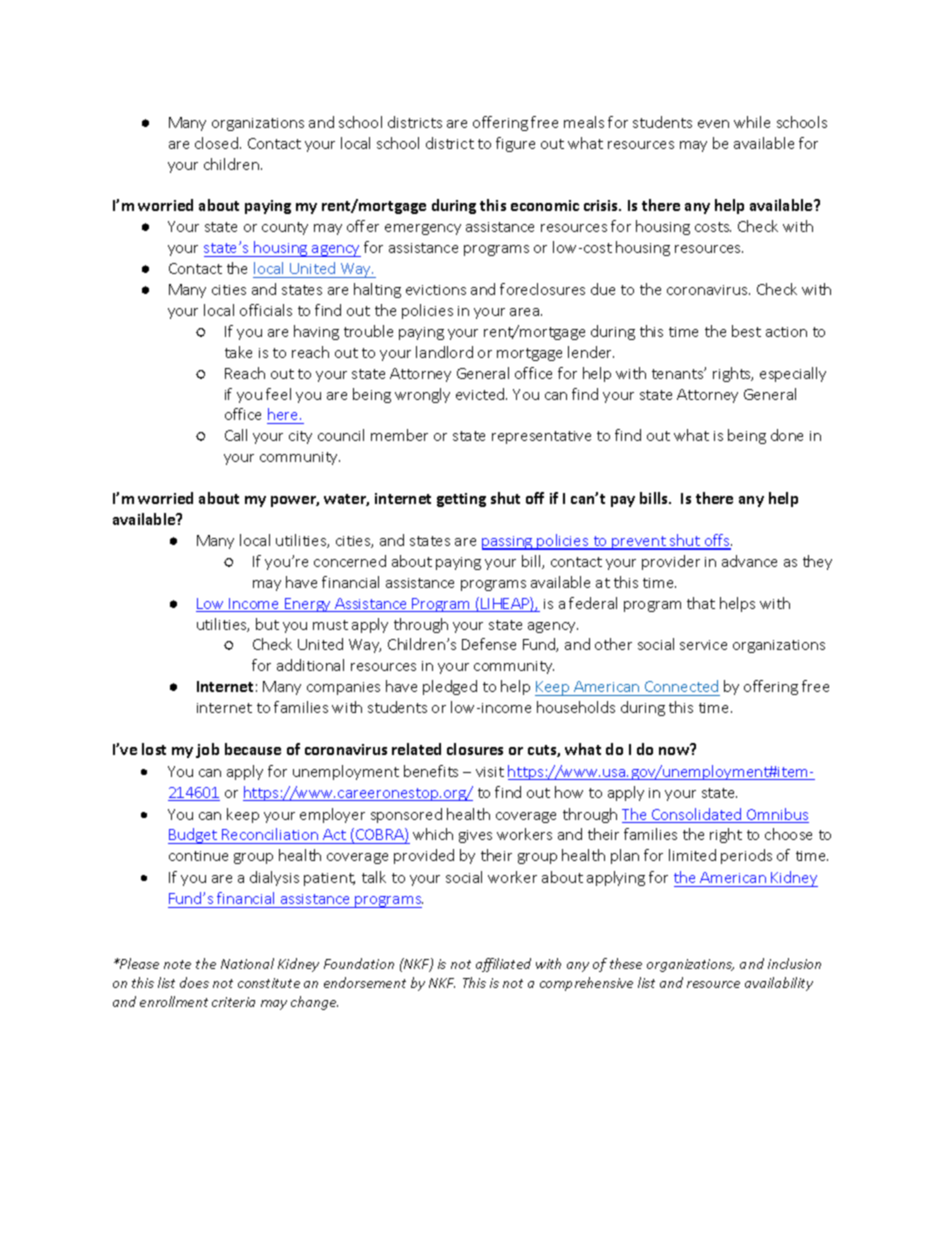 The height and width of the screenshot is (1233, 952). Describe the element at coordinates (779, 984) in the screenshot. I see `availability` at that location.
